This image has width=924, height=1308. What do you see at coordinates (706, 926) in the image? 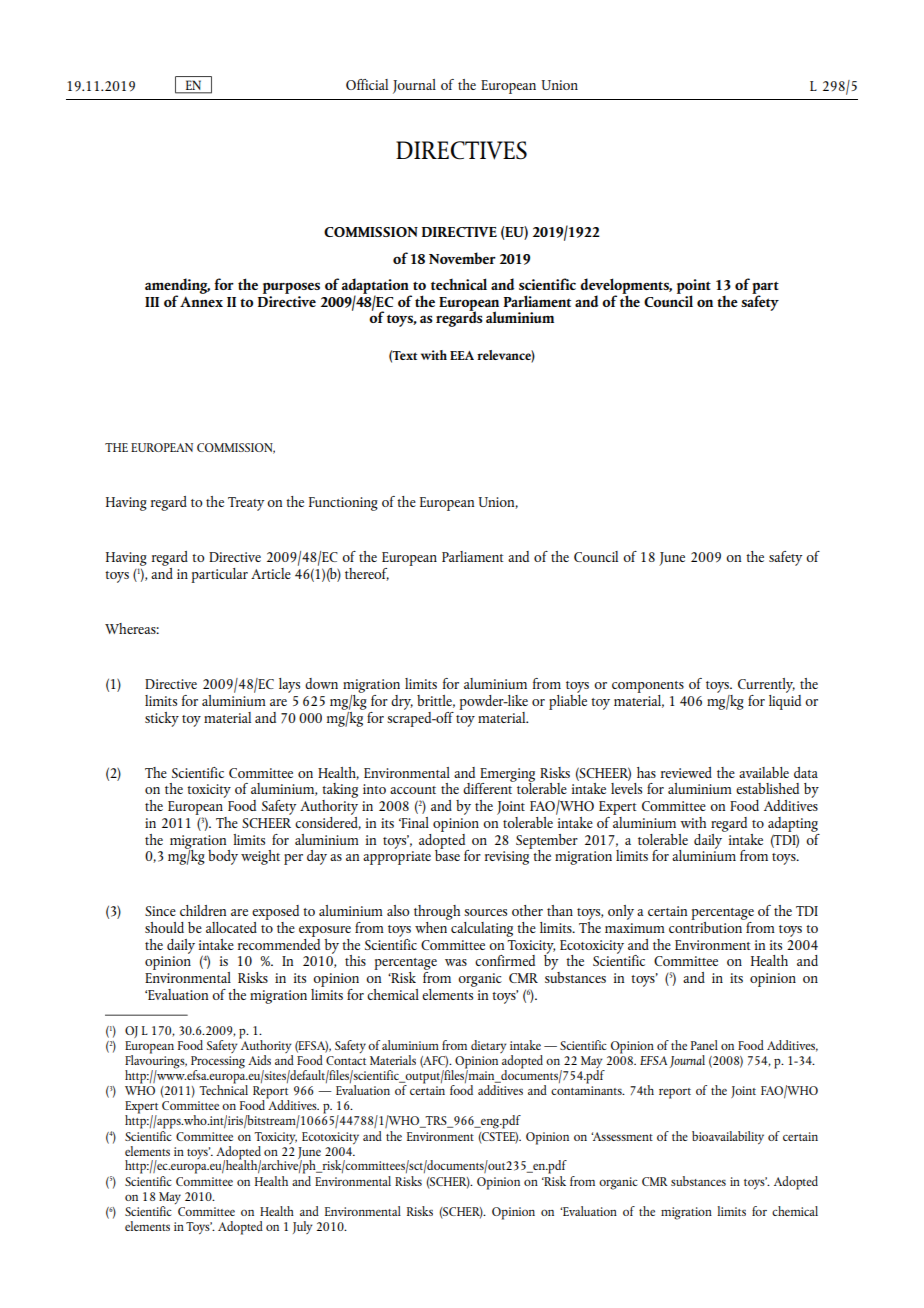
I see `contribution` at bounding box center [706, 926].
